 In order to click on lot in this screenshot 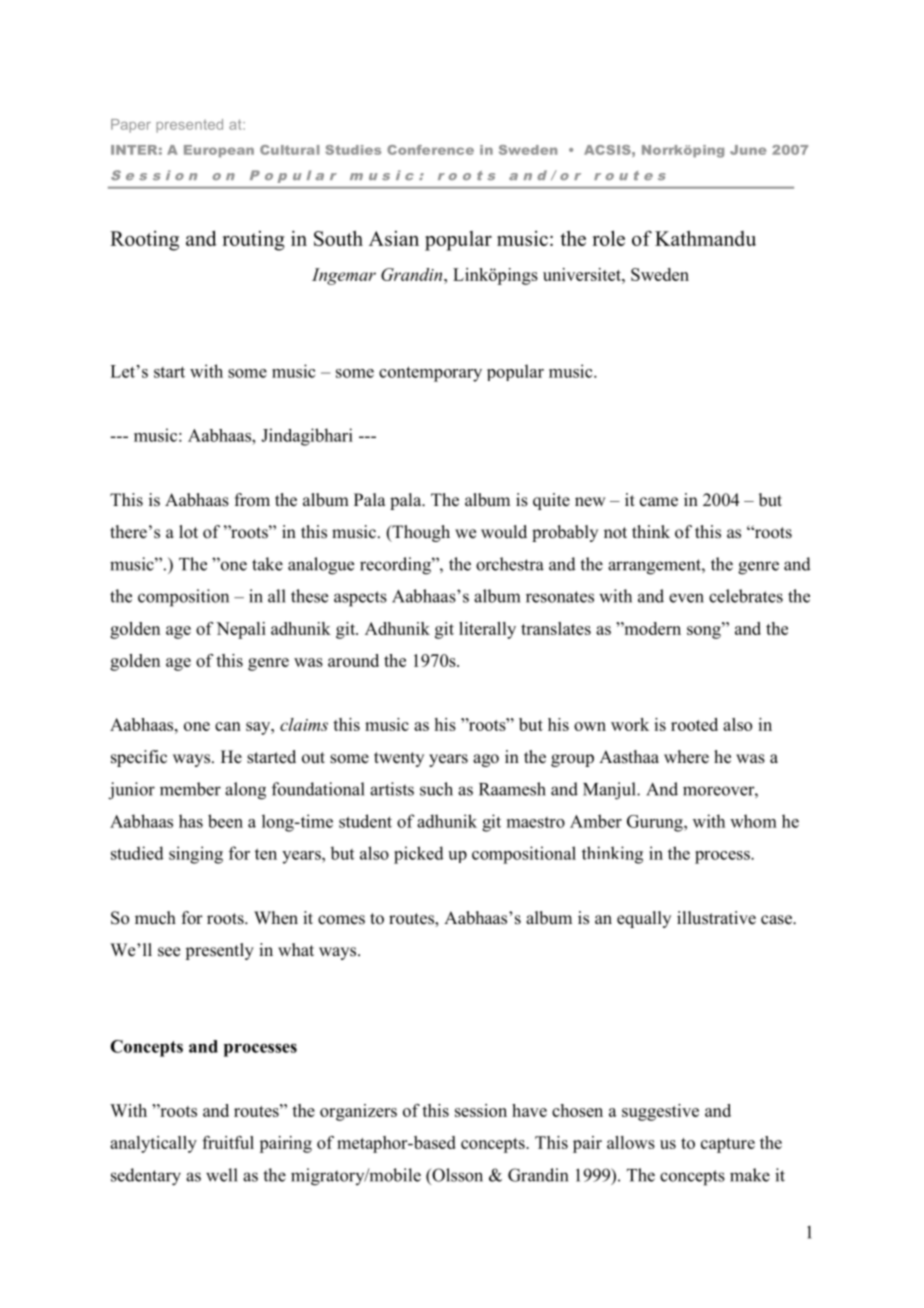, I will do `click(188, 532)`.
